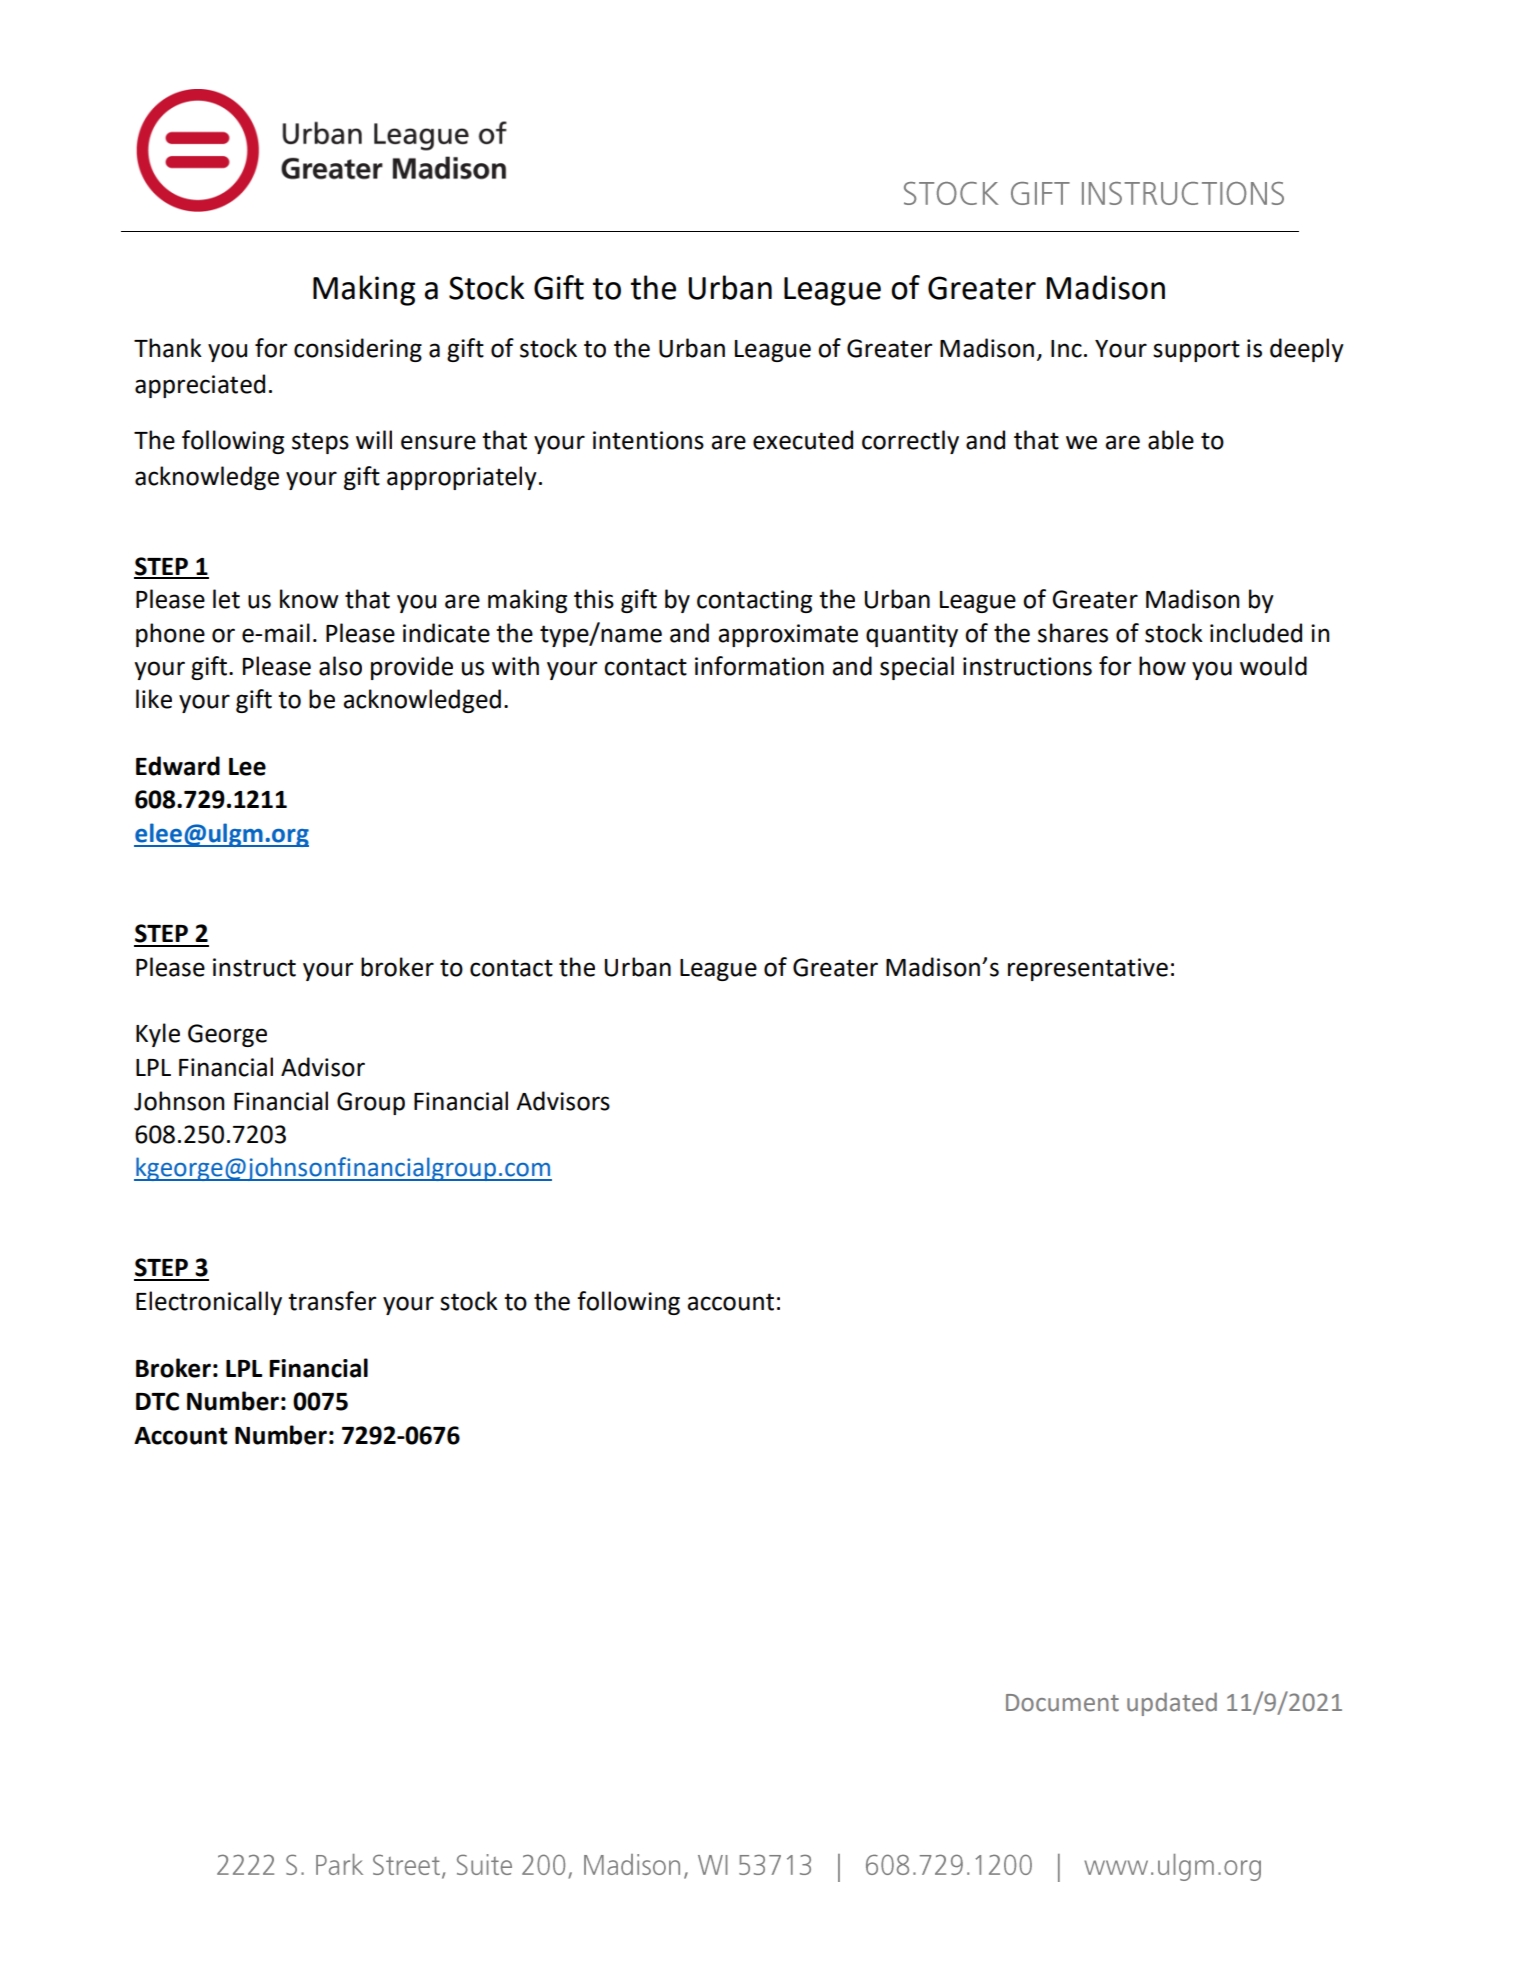 The height and width of the screenshot is (1971, 1523). What do you see at coordinates (200, 386) in the screenshot?
I see `appreciated` at bounding box center [200, 386].
